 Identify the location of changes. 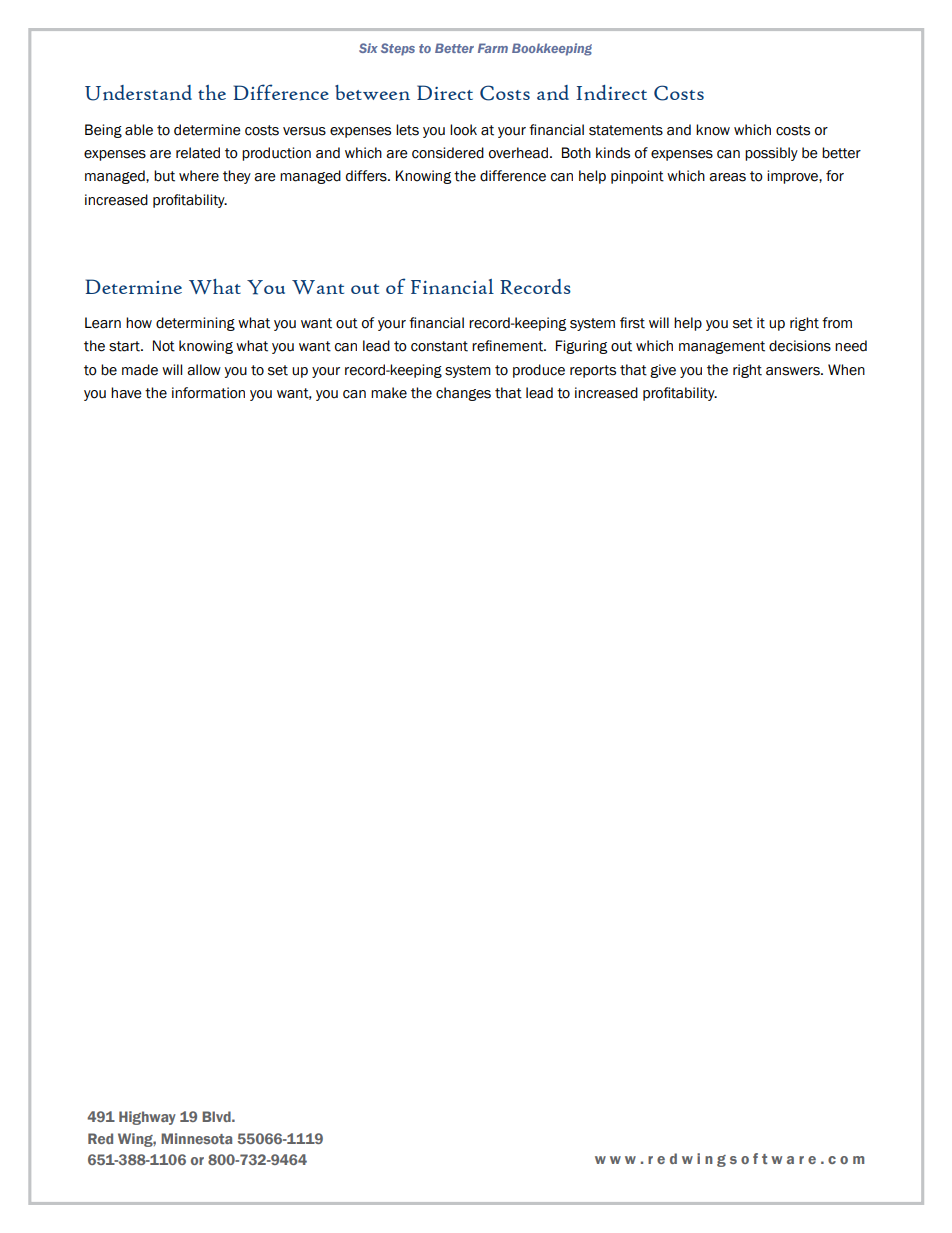
(463, 394).
